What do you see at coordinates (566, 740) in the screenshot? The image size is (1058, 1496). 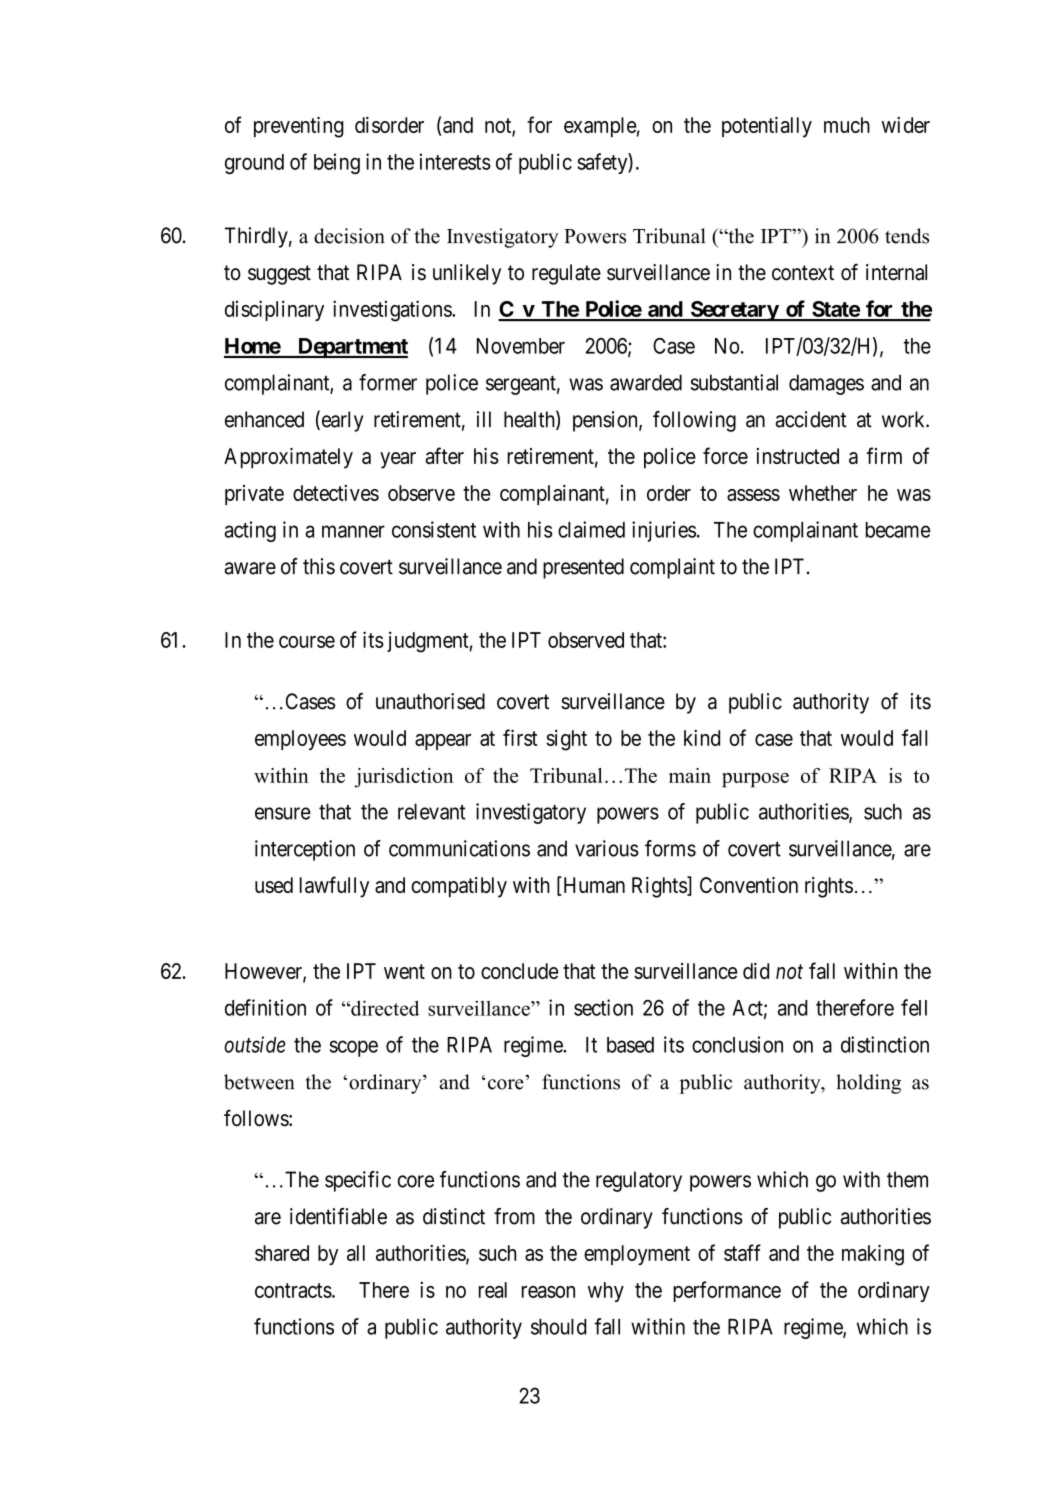 I see `sight` at bounding box center [566, 740].
